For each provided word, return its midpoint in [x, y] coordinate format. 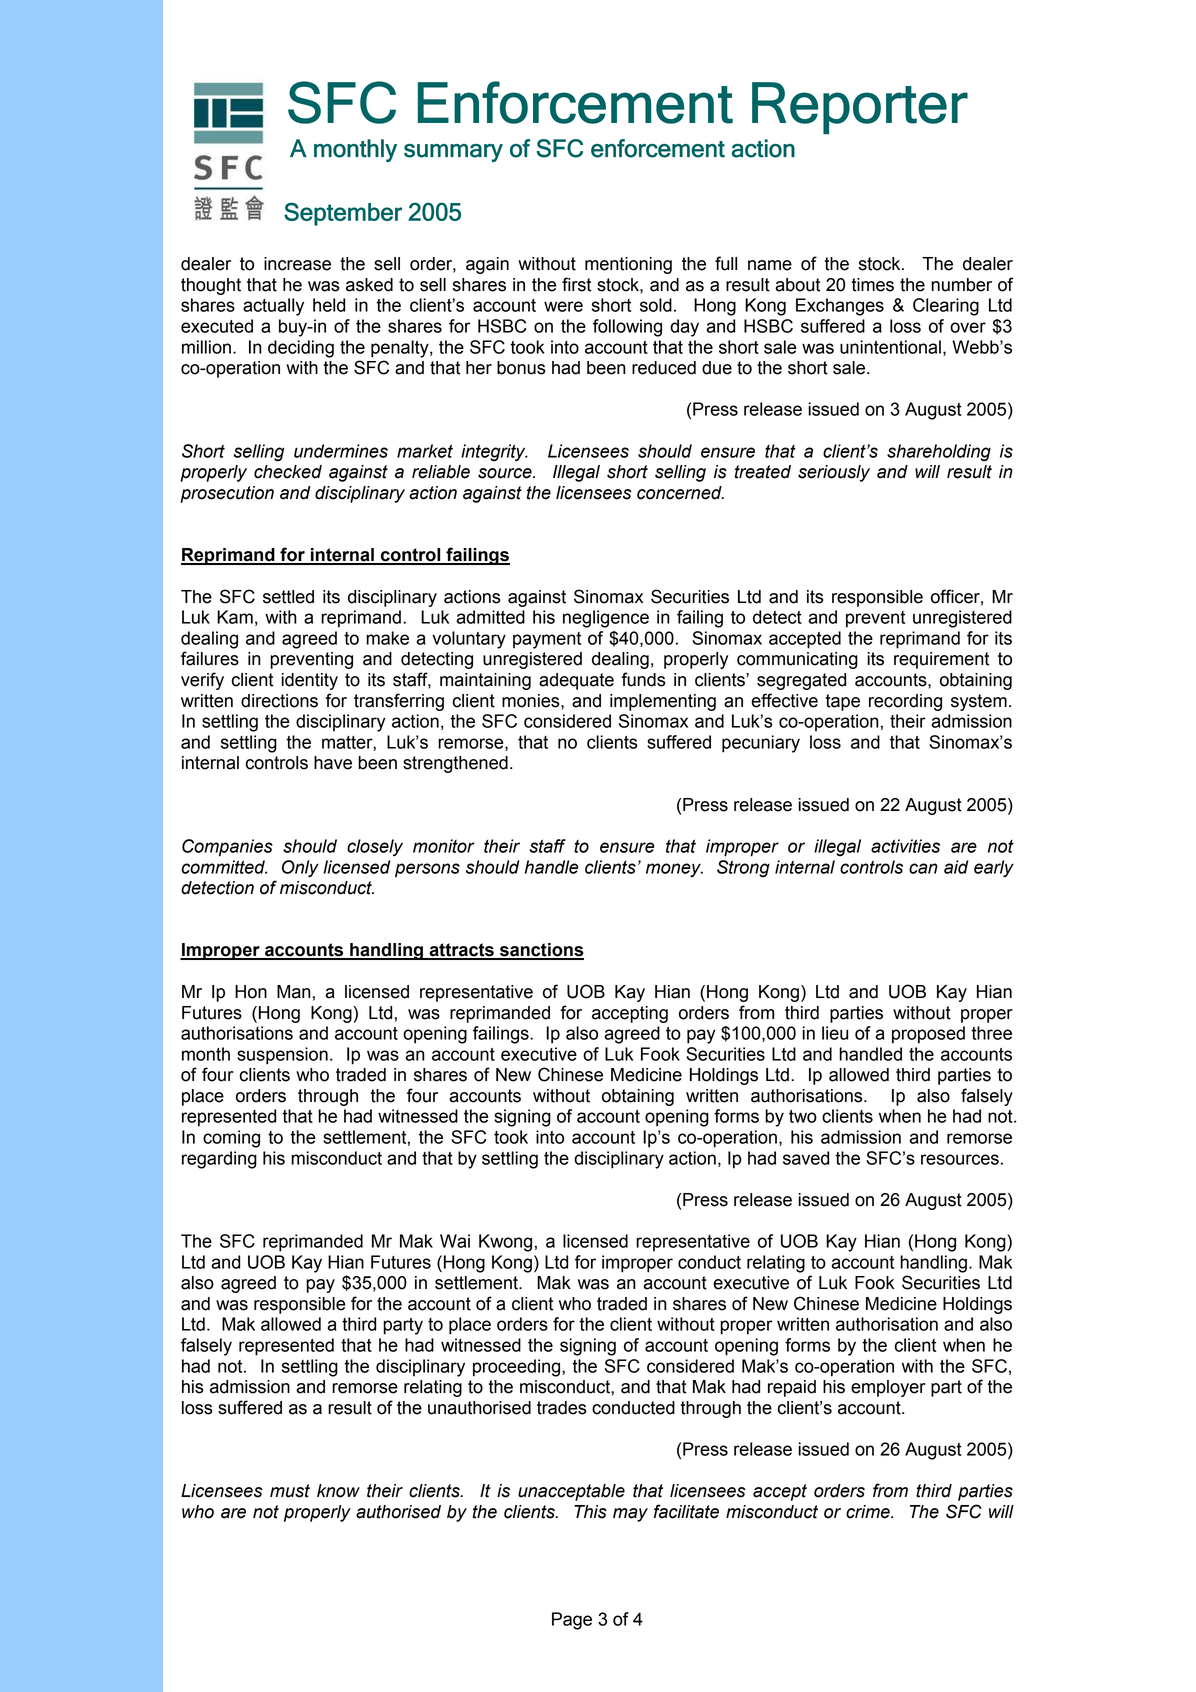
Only [300, 868]
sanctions [541, 951]
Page [572, 1621]
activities [905, 846]
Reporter [860, 108]
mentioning [628, 265]
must [290, 1491]
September [343, 214]
